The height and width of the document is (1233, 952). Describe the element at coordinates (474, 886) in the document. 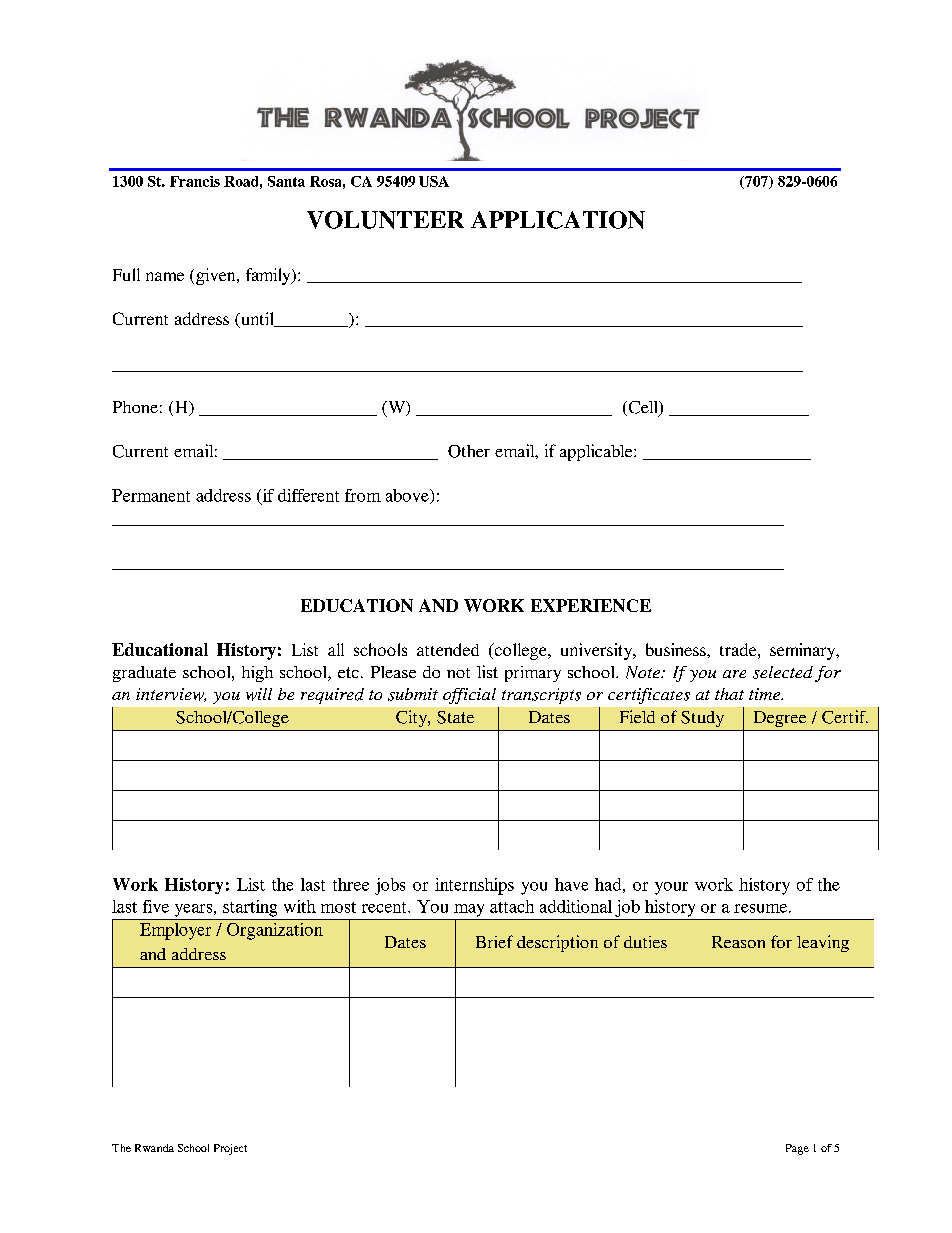

I see `internships` at that location.
